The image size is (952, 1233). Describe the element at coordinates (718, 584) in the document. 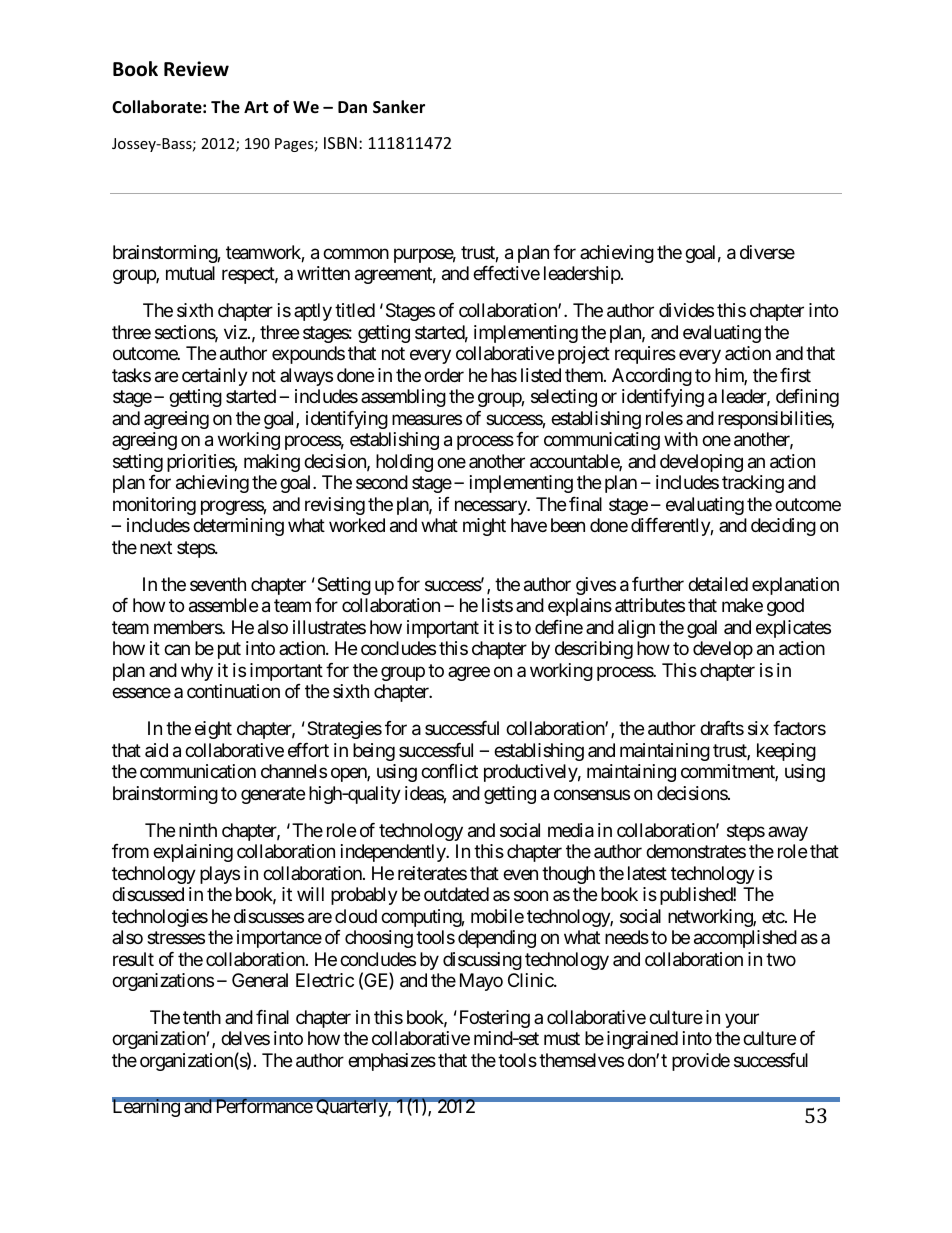

I see `detailed` at that location.
